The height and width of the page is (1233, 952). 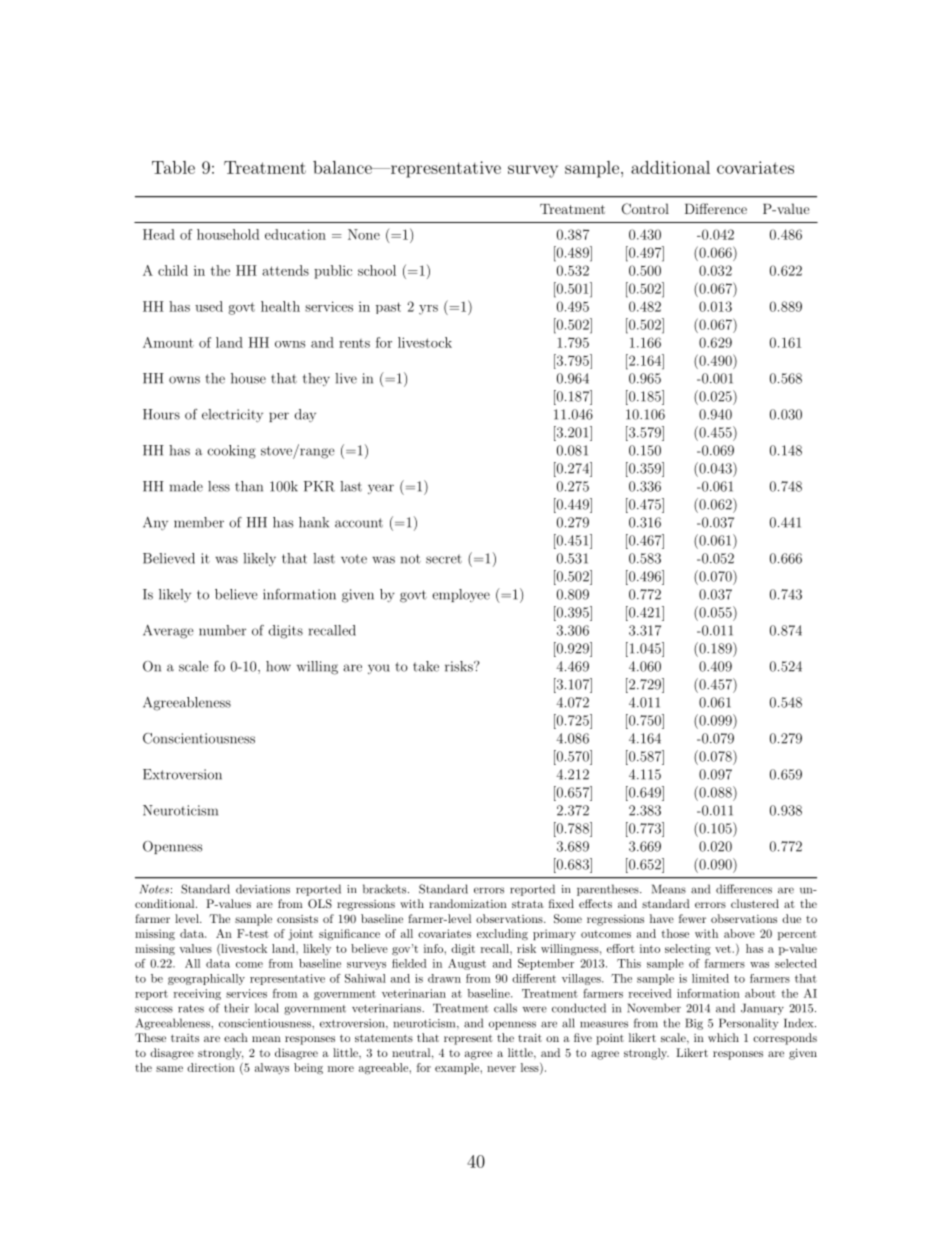 What do you see at coordinates (723, 1037) in the page?
I see `which` at bounding box center [723, 1037].
